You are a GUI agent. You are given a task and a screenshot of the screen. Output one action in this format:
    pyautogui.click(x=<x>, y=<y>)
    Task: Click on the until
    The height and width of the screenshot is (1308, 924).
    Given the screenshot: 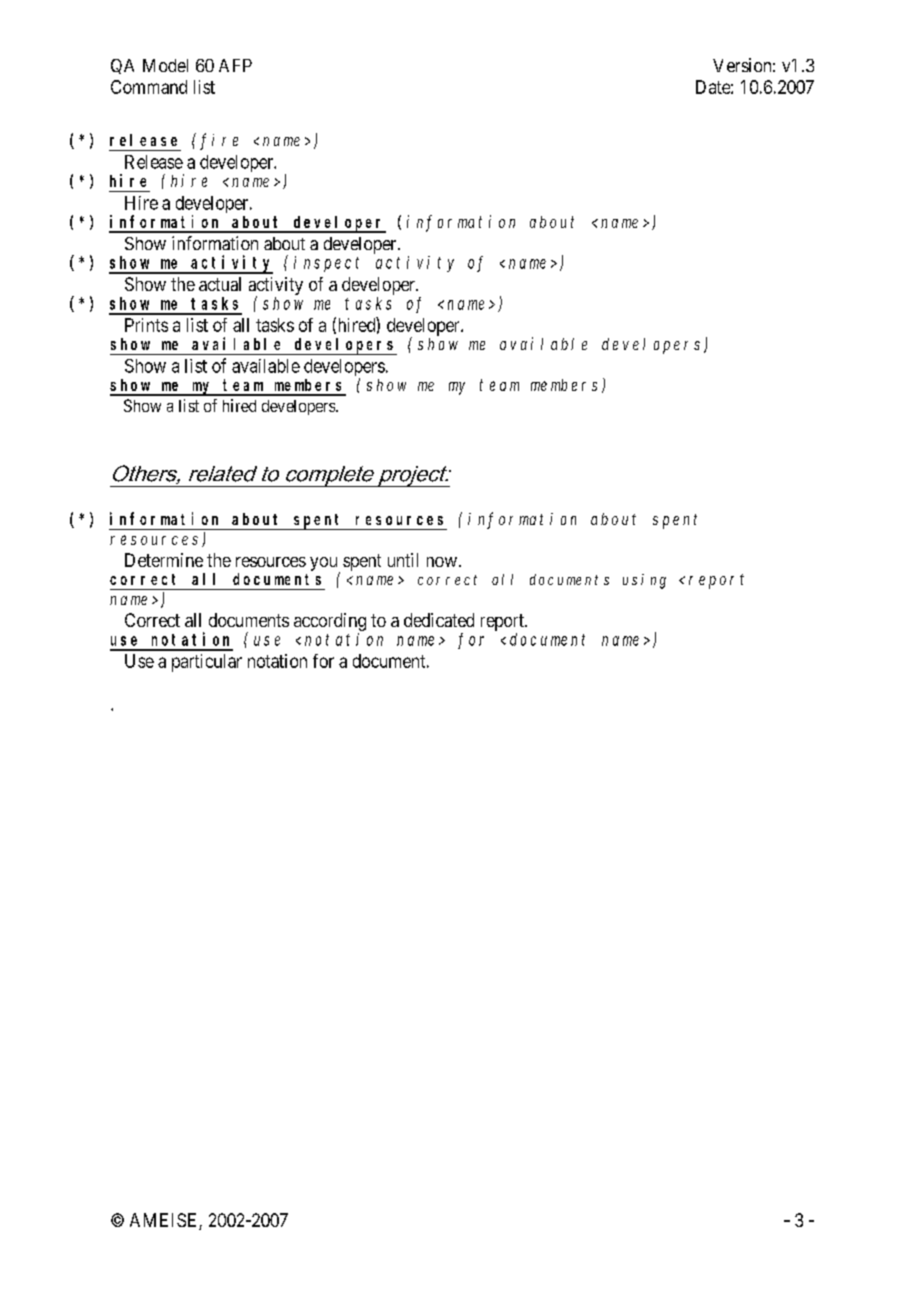 What is the action you would take?
    pyautogui.click(x=403, y=560)
